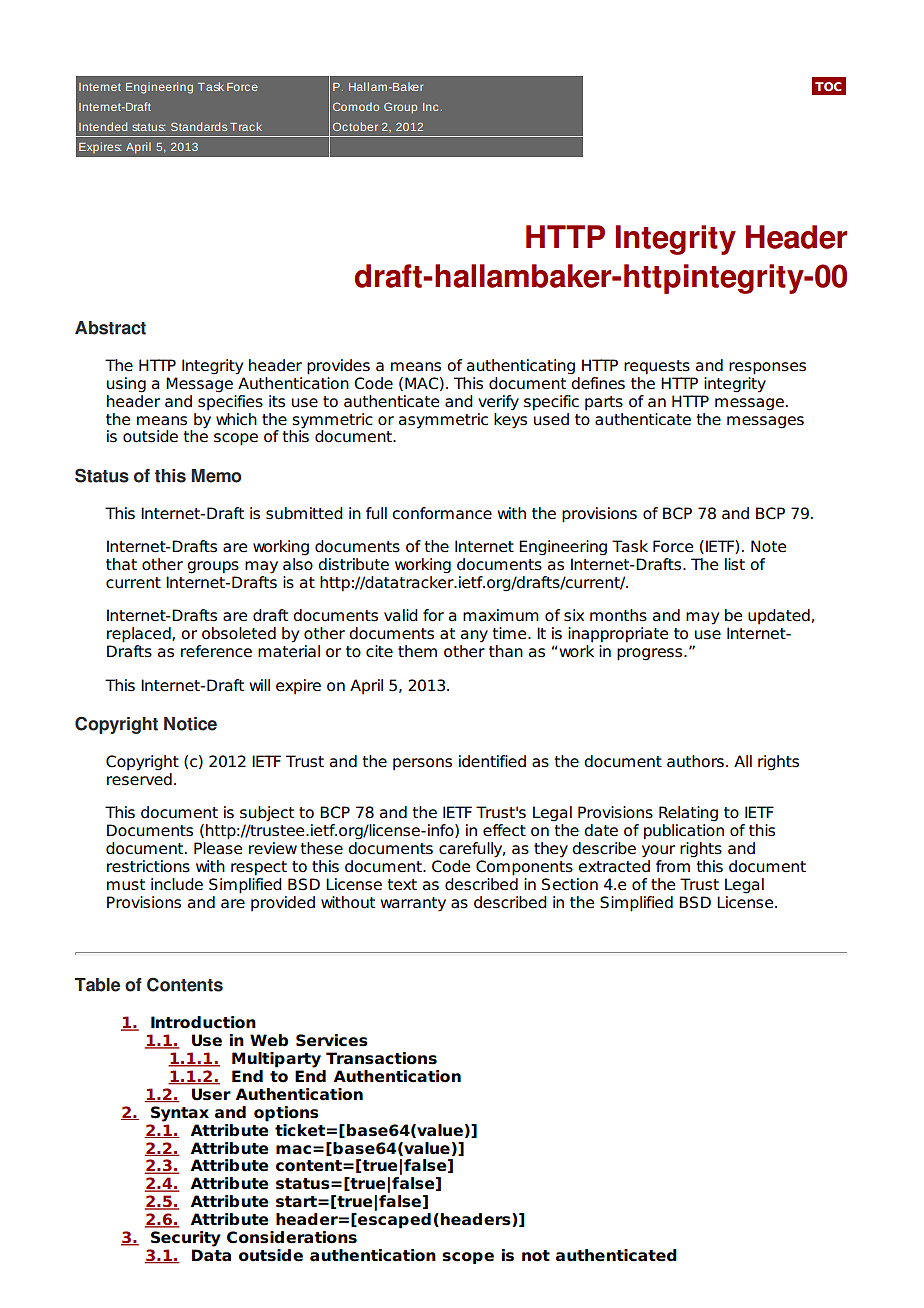 This image has height=1308, width=924. Describe the element at coordinates (292, 1237) in the image. I see `Considerations` at that location.
